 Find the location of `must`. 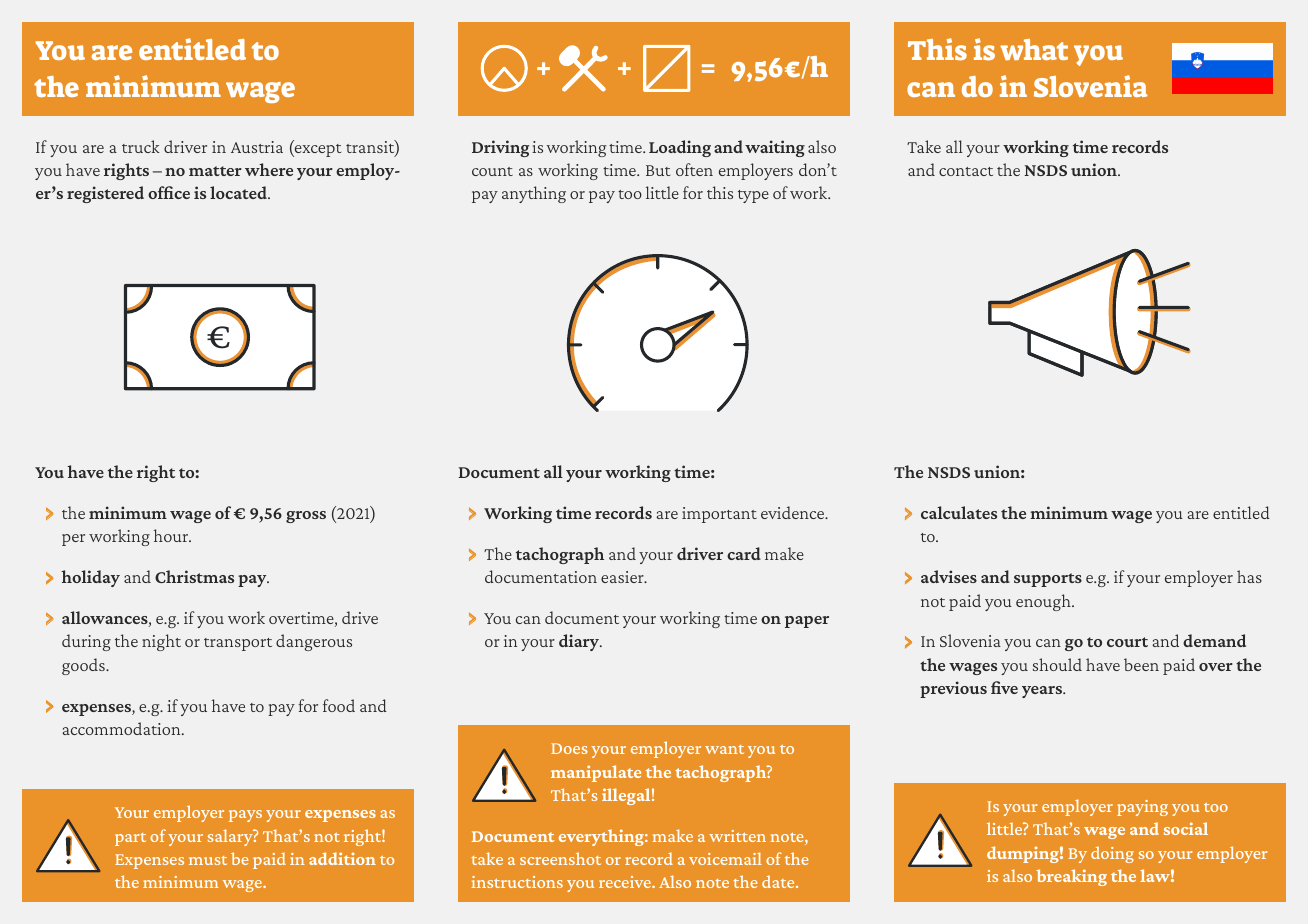

must is located at coordinates (208, 860).
